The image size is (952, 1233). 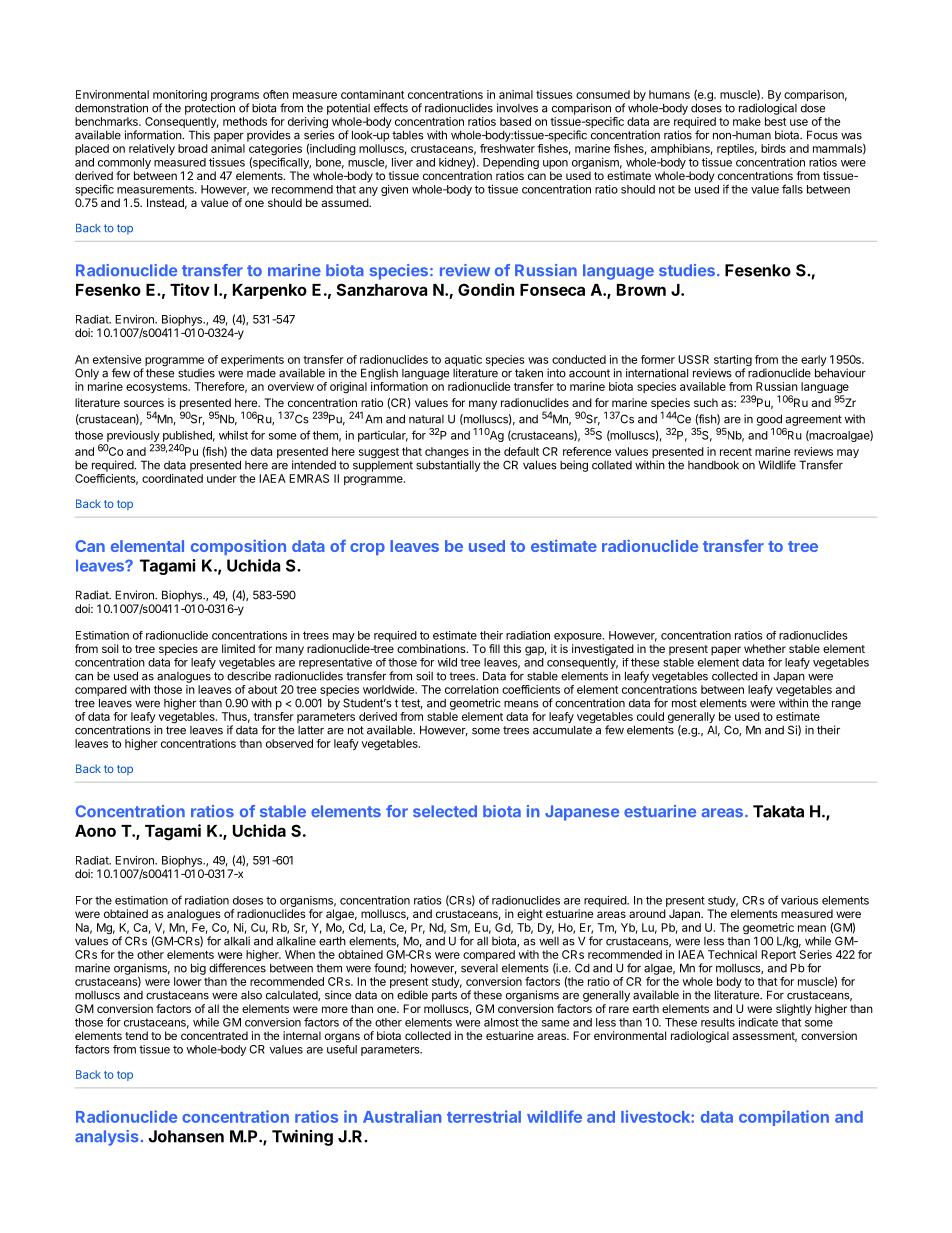 I want to click on limited, so click(x=238, y=648).
